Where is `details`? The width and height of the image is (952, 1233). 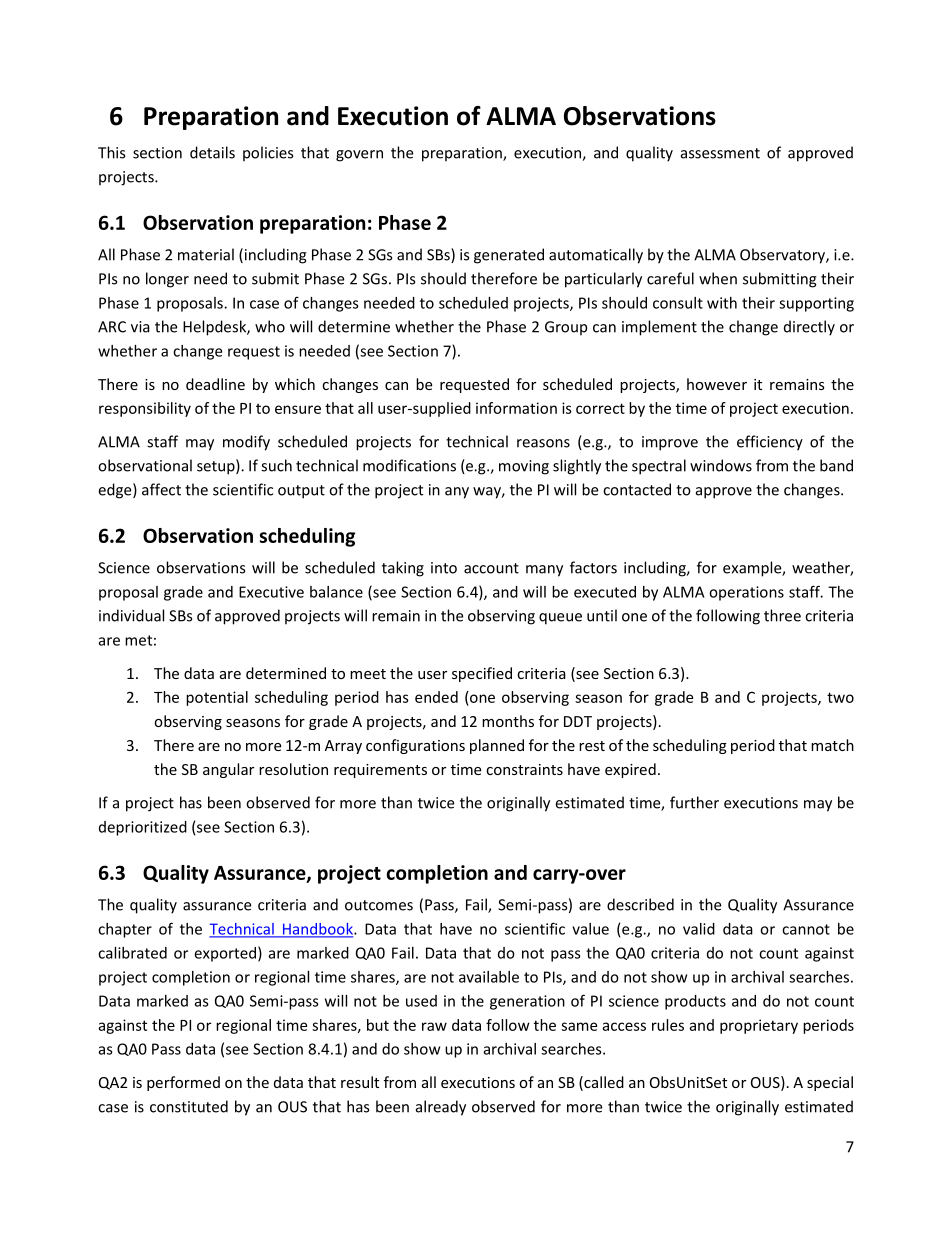
details is located at coordinates (212, 152).
